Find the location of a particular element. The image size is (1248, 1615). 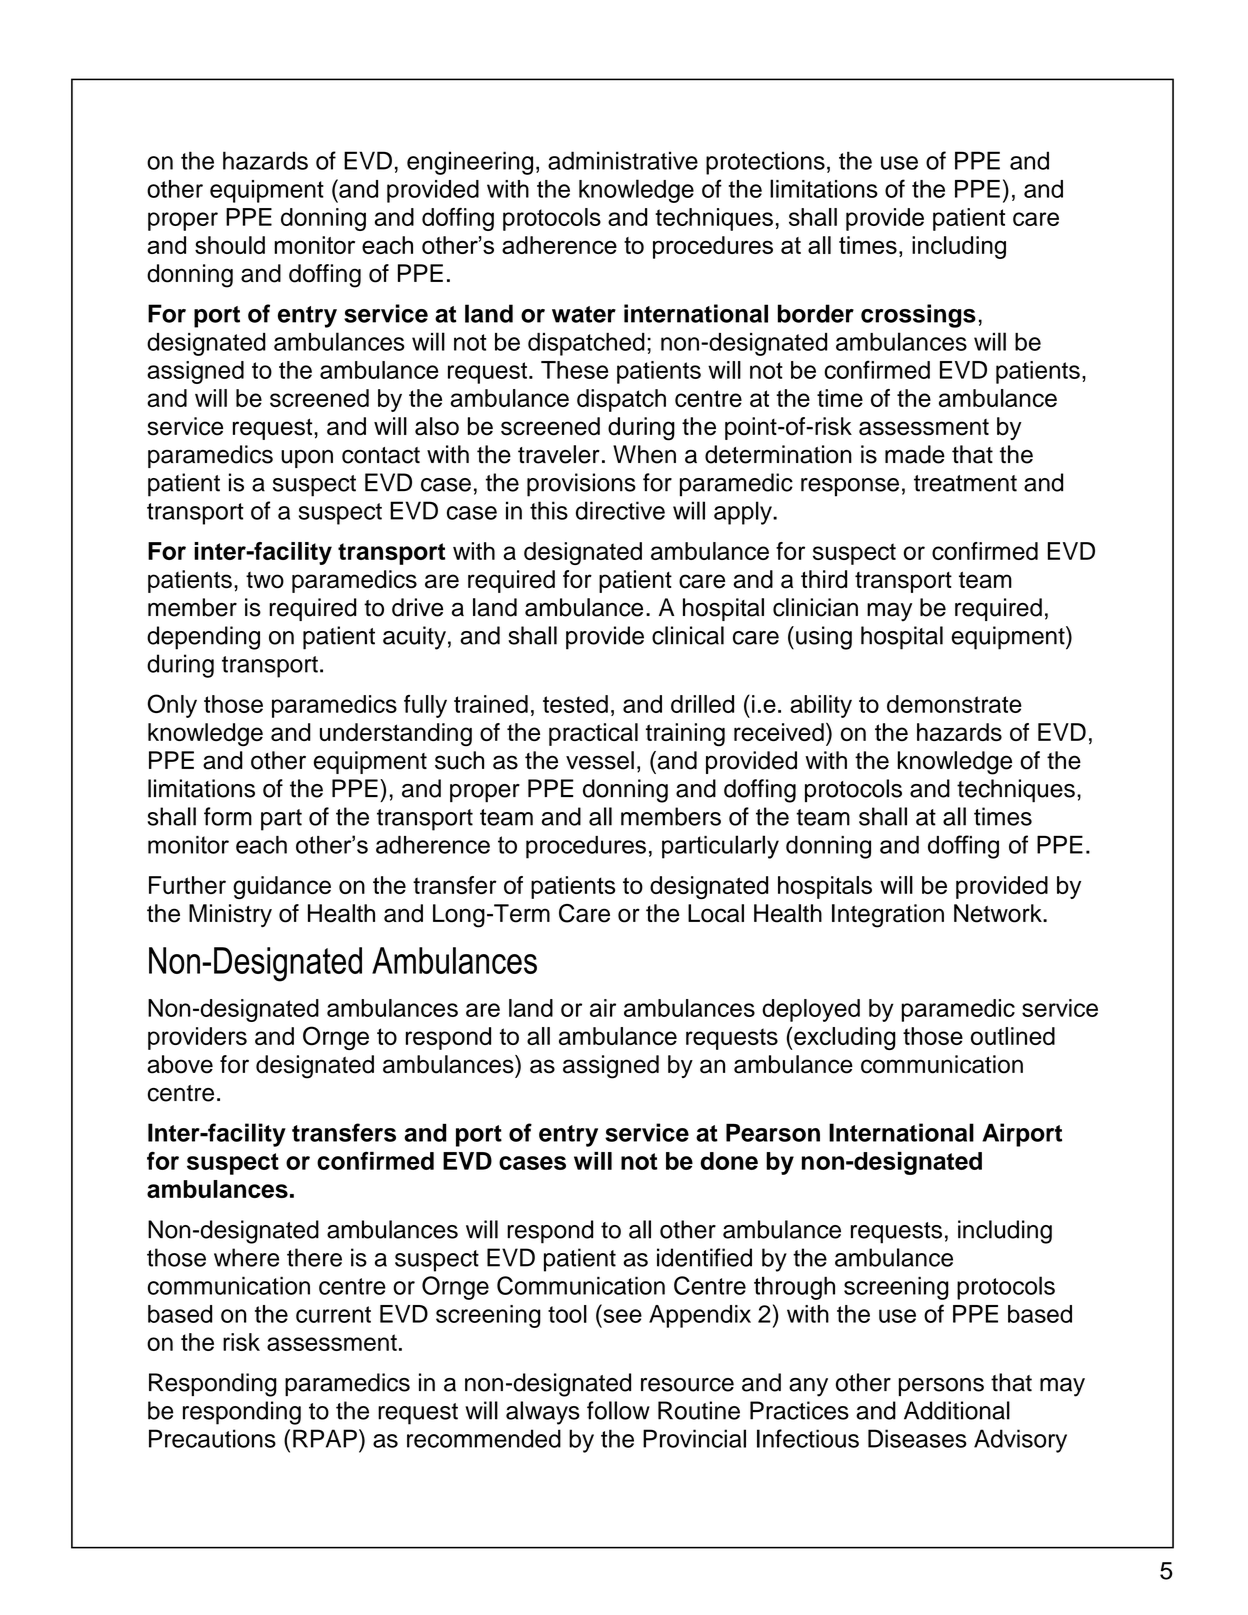

form is located at coordinates (228, 816).
